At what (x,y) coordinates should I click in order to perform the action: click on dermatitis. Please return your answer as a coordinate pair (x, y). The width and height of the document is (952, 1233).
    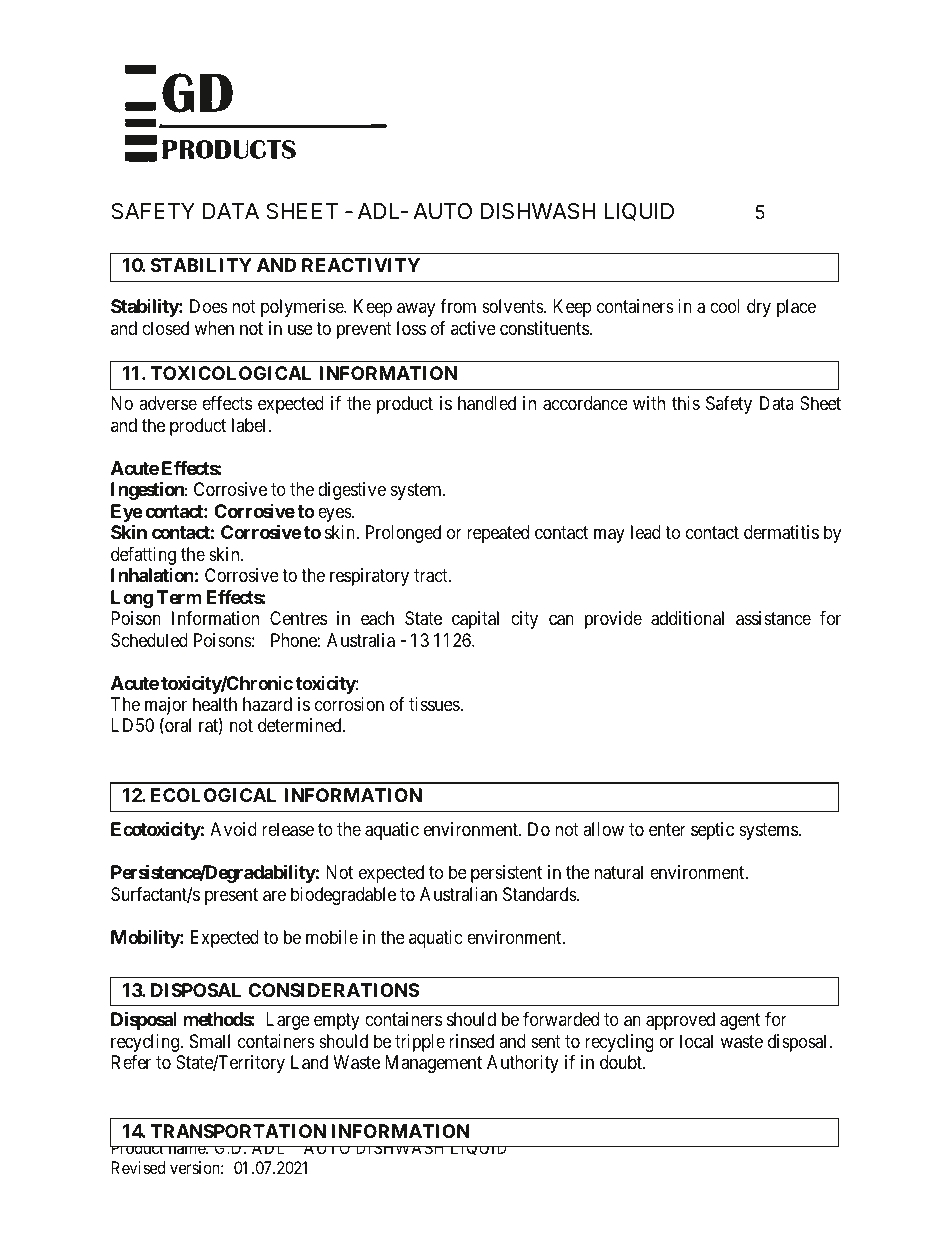
    Looking at the image, I should click on (781, 532).
